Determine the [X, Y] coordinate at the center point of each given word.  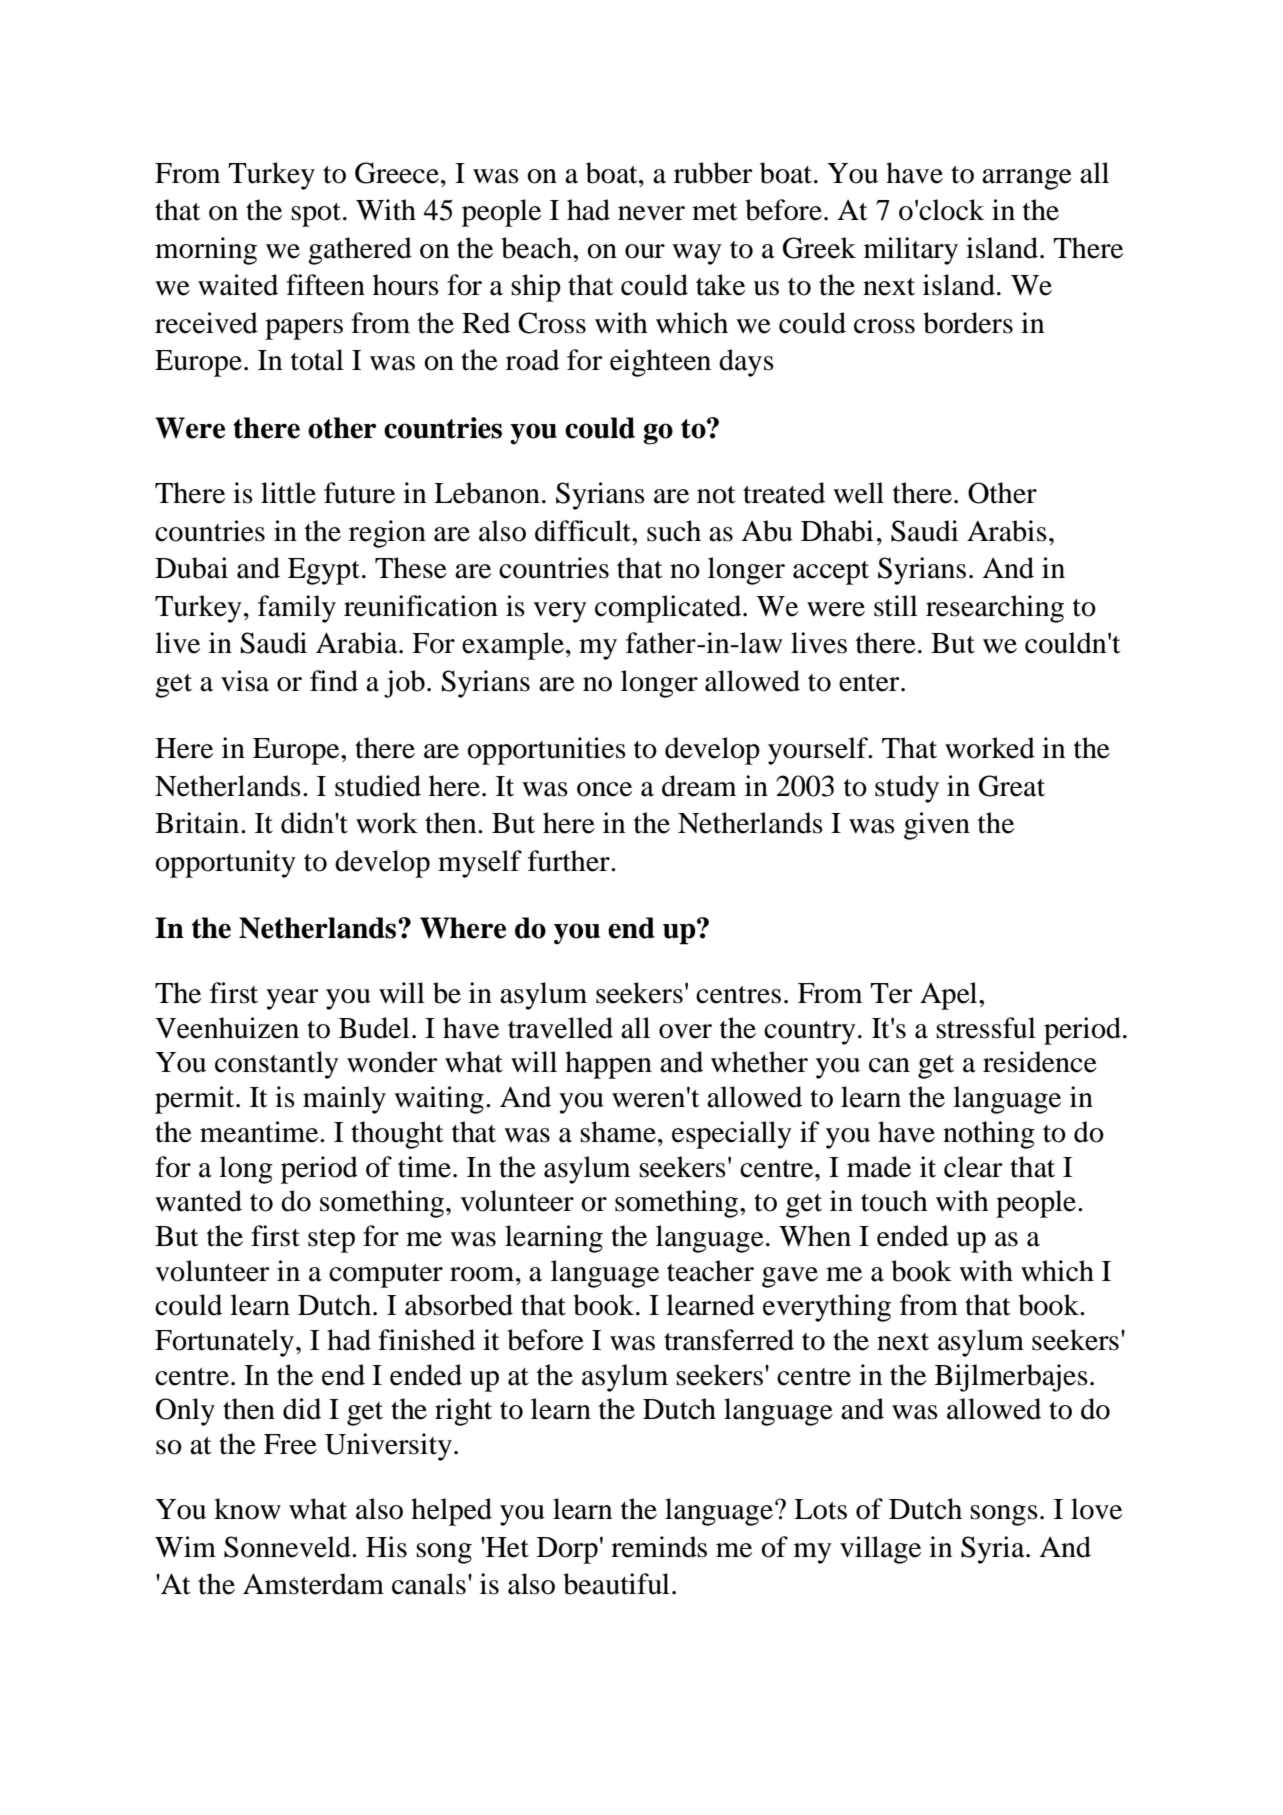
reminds [659, 1547]
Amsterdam [313, 1584]
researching [995, 609]
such [674, 531]
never [651, 213]
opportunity [225, 864]
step [331, 1241]
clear [973, 1167]
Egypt [324, 571]
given [937, 826]
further [570, 861]
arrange [1027, 179]
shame [618, 1132]
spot [316, 215]
